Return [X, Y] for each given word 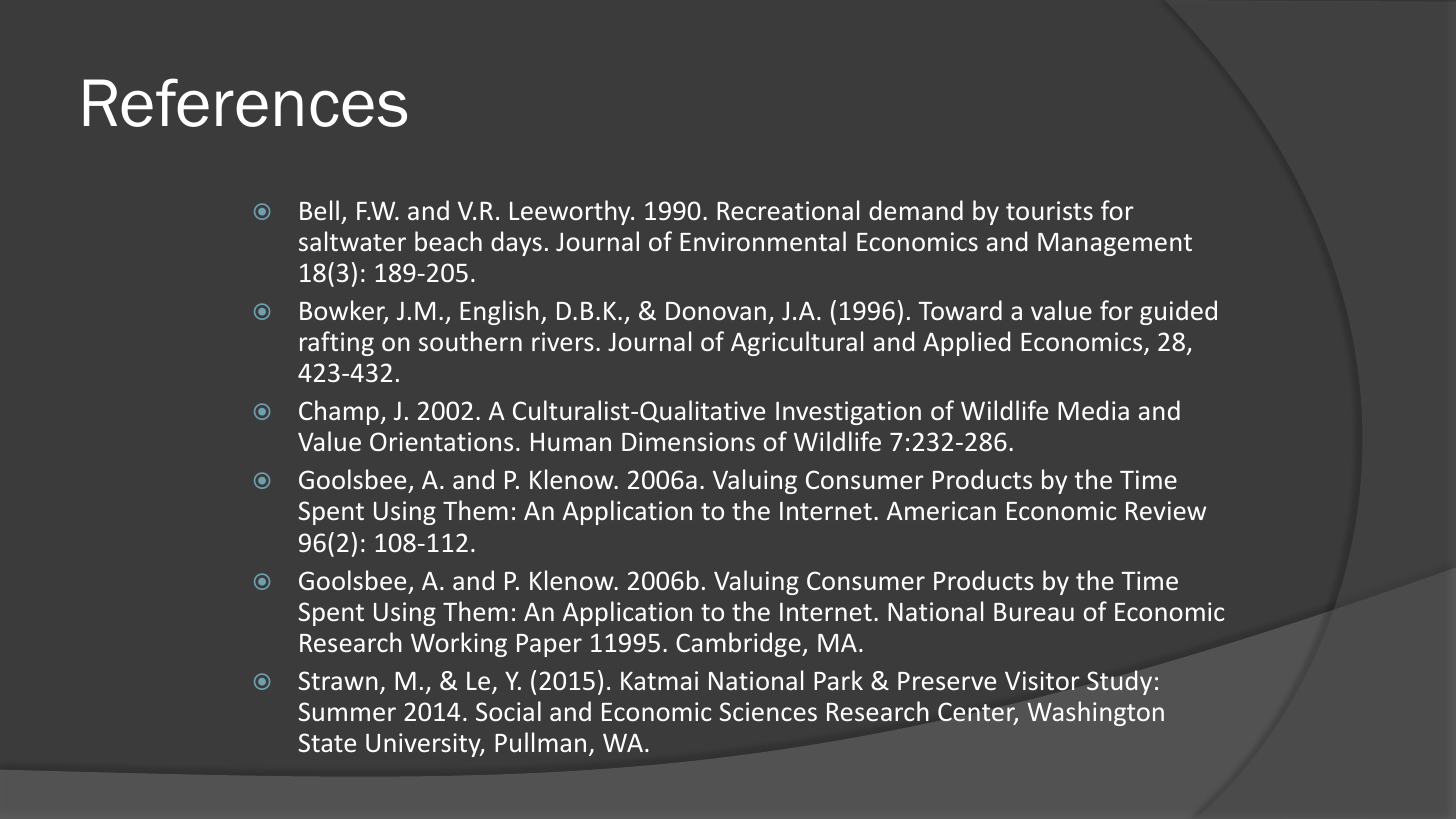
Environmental [763, 241]
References [245, 102]
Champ [339, 412]
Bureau [1034, 612]
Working [459, 644]
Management [1115, 244]
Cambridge [739, 644]
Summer [347, 711]
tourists [1049, 210]
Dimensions [688, 441]
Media [1093, 410]
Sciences [768, 711]
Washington [1095, 713]
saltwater [352, 241]
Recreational [788, 210]
